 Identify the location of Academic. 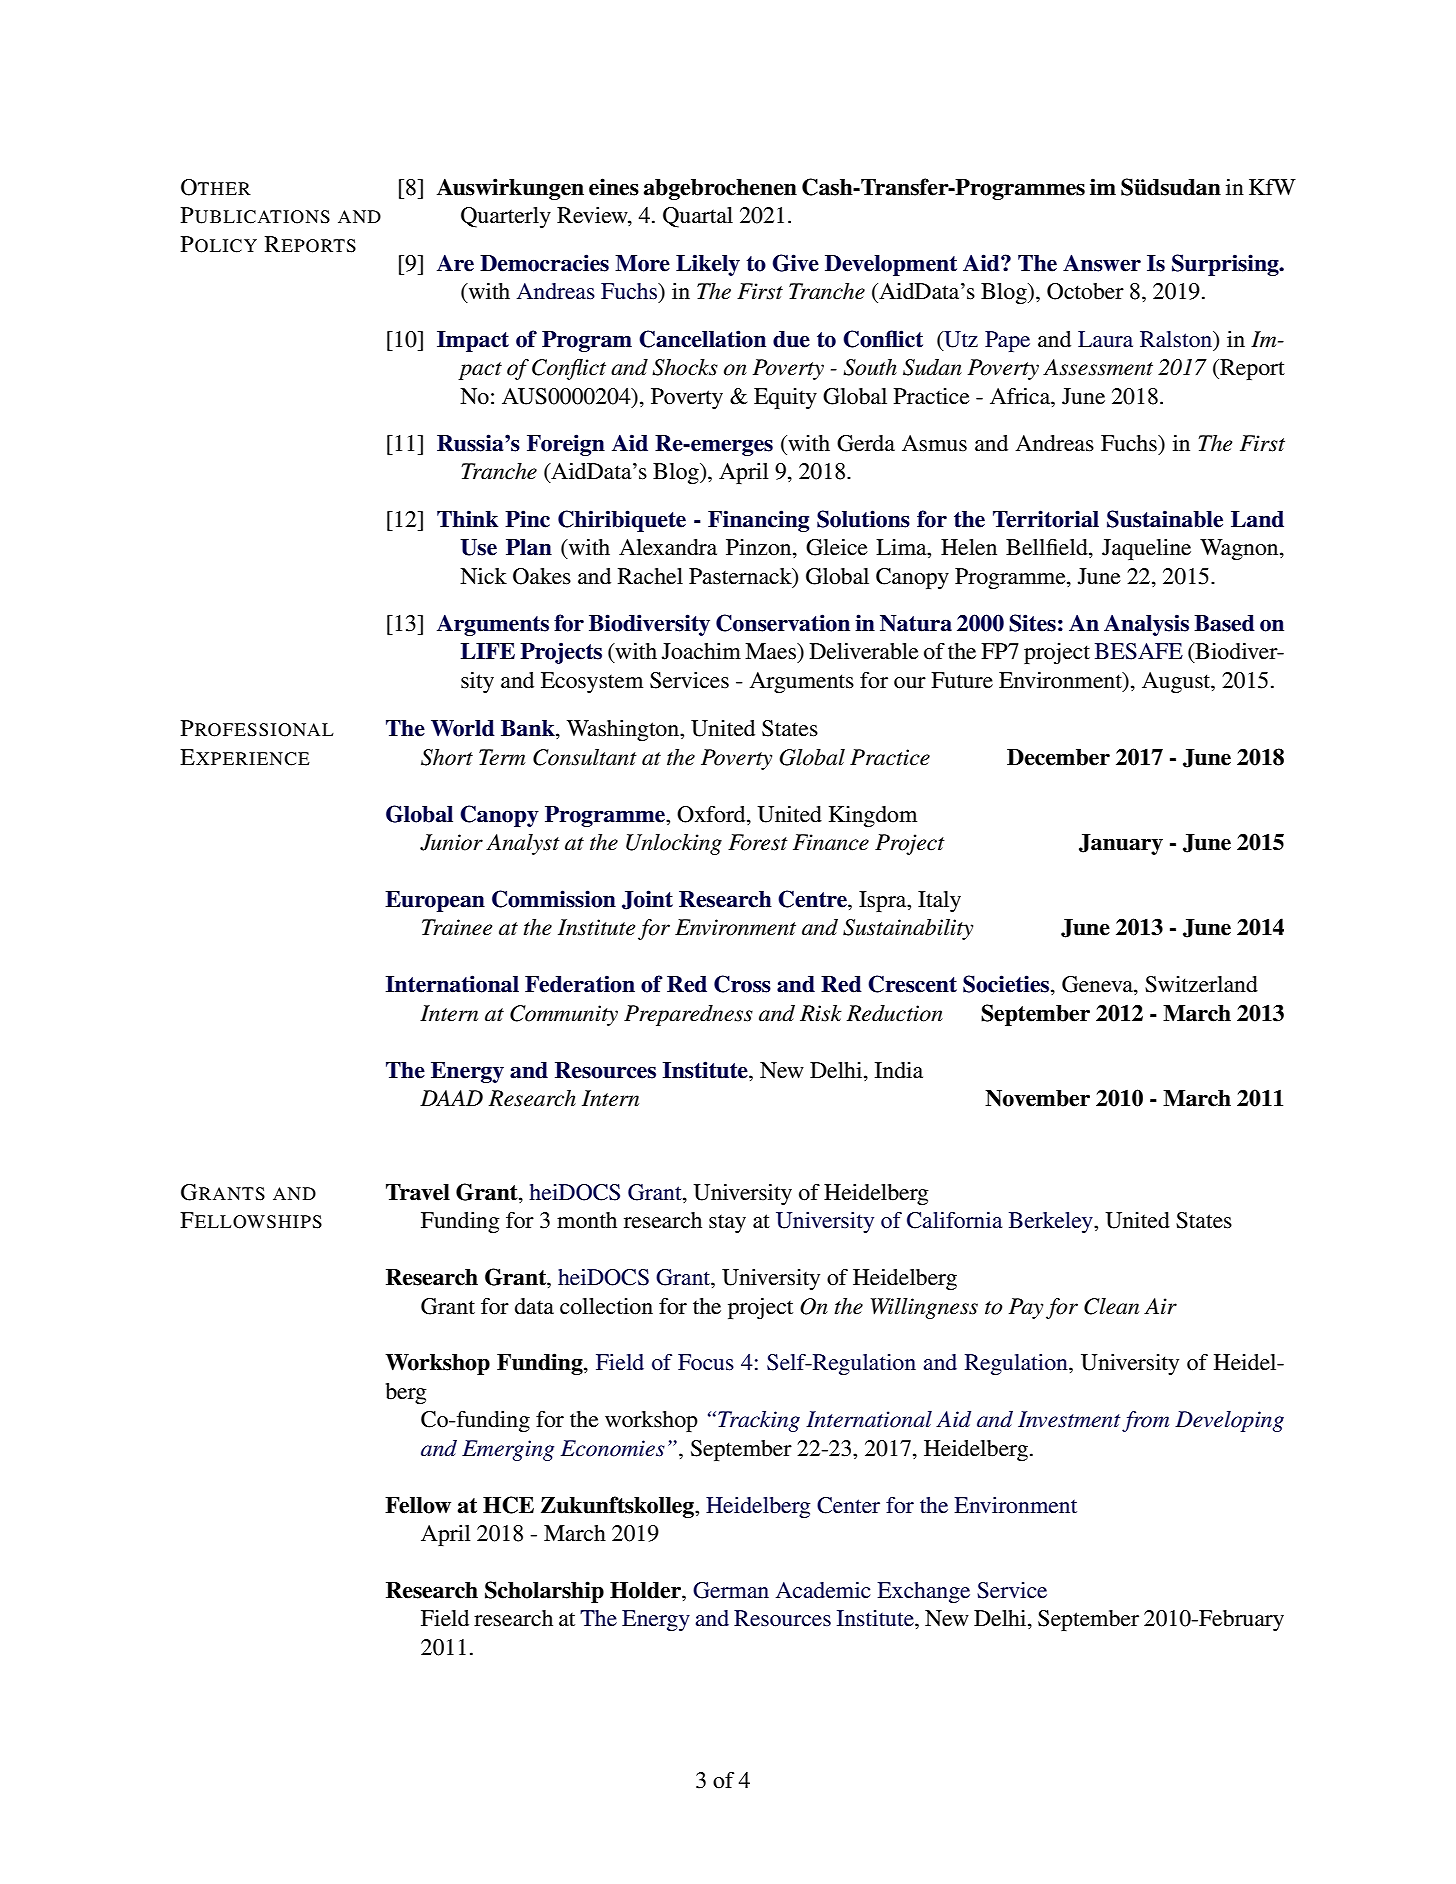
(823, 1590).
